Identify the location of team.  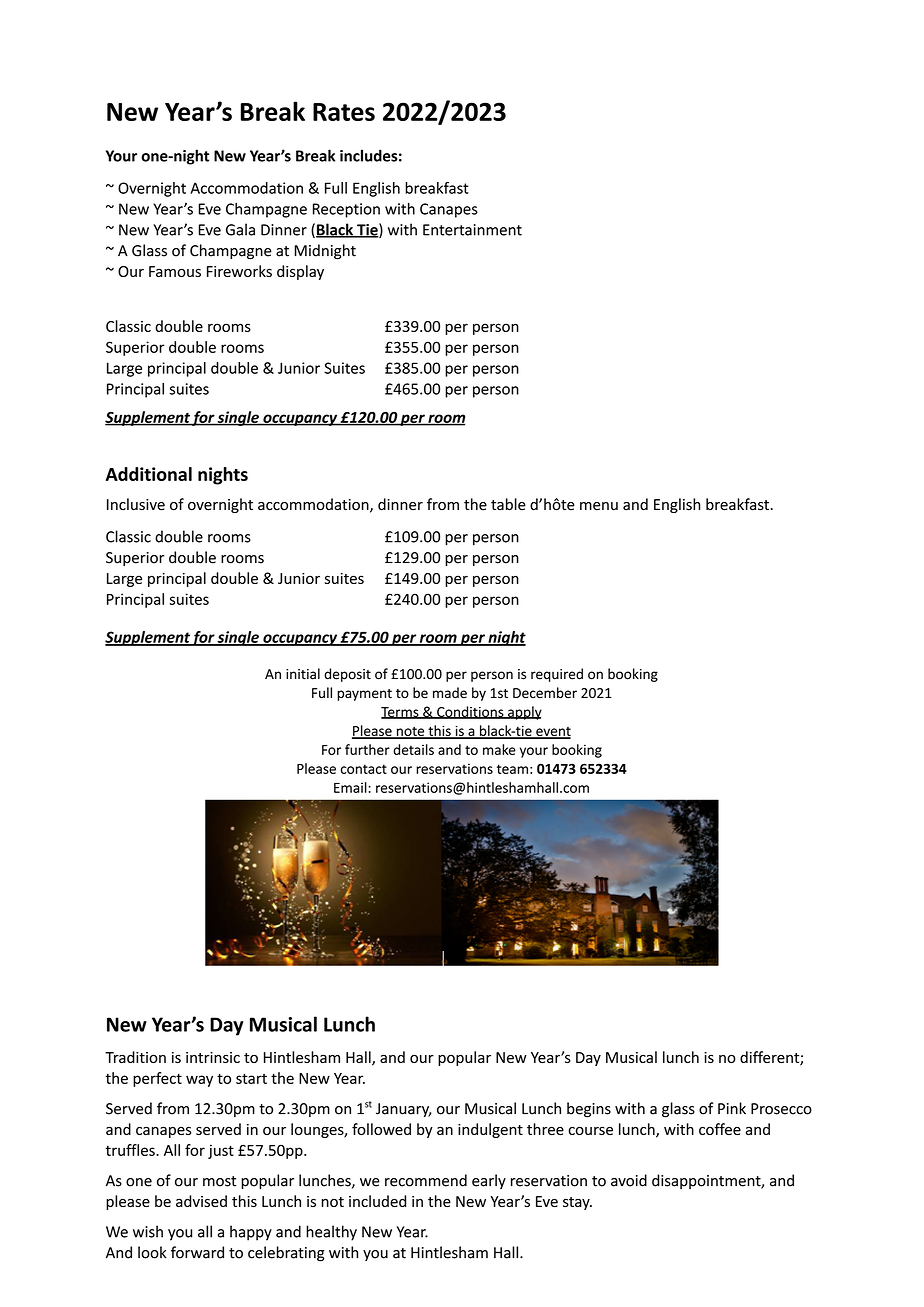
(512, 769).
